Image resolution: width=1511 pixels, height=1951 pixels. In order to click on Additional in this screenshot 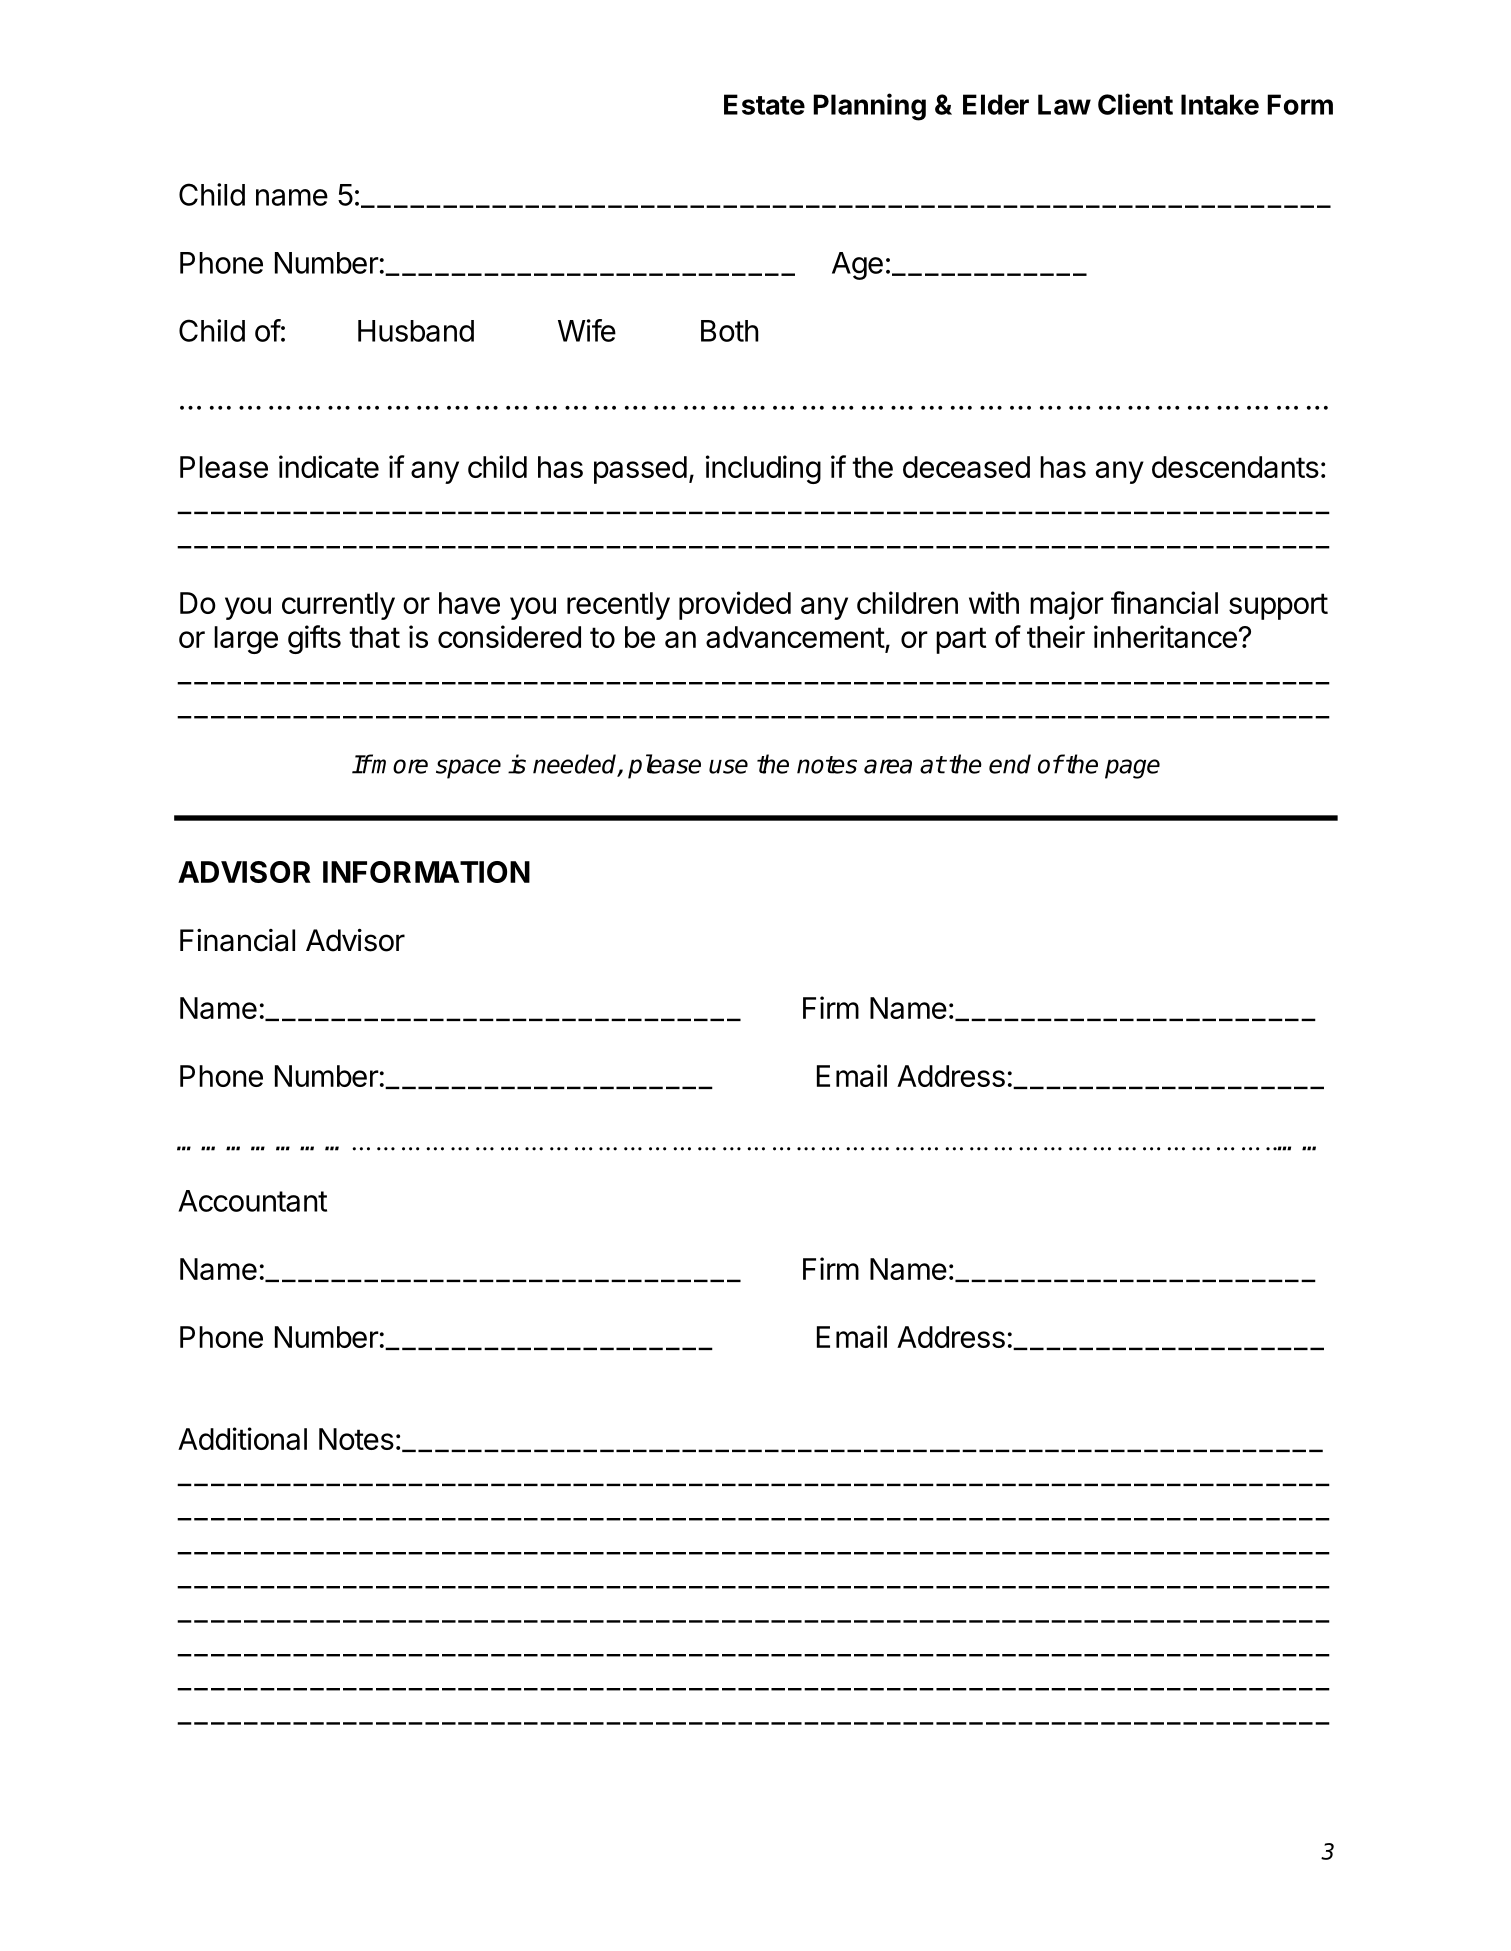, I will do `click(242, 1438)`.
